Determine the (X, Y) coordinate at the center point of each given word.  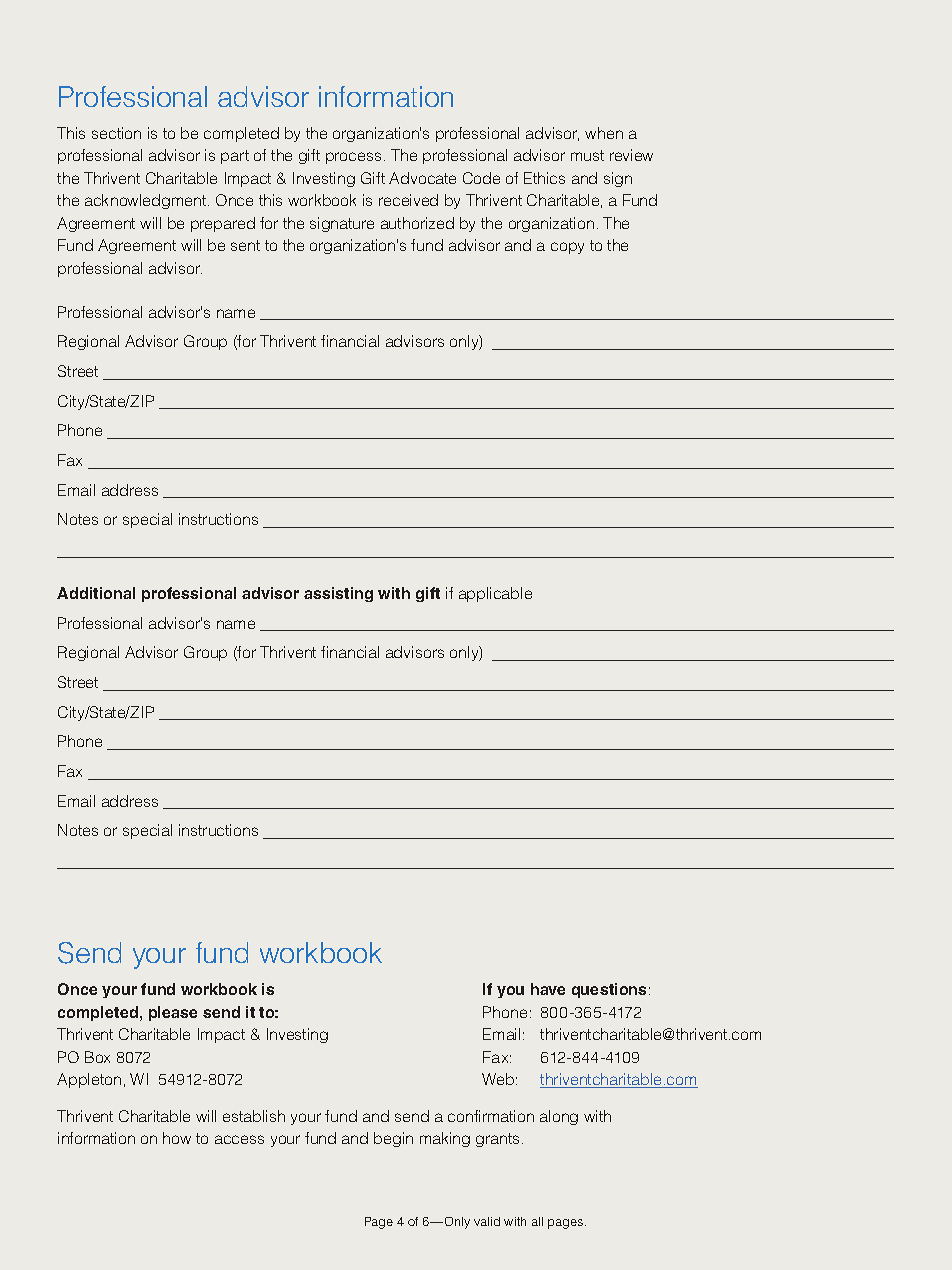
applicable (495, 594)
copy (567, 248)
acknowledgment (147, 201)
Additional (96, 593)
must (587, 155)
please (173, 1013)
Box (97, 1057)
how (177, 1138)
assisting (338, 594)
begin (393, 1139)
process (353, 158)
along (559, 1117)
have (548, 989)
